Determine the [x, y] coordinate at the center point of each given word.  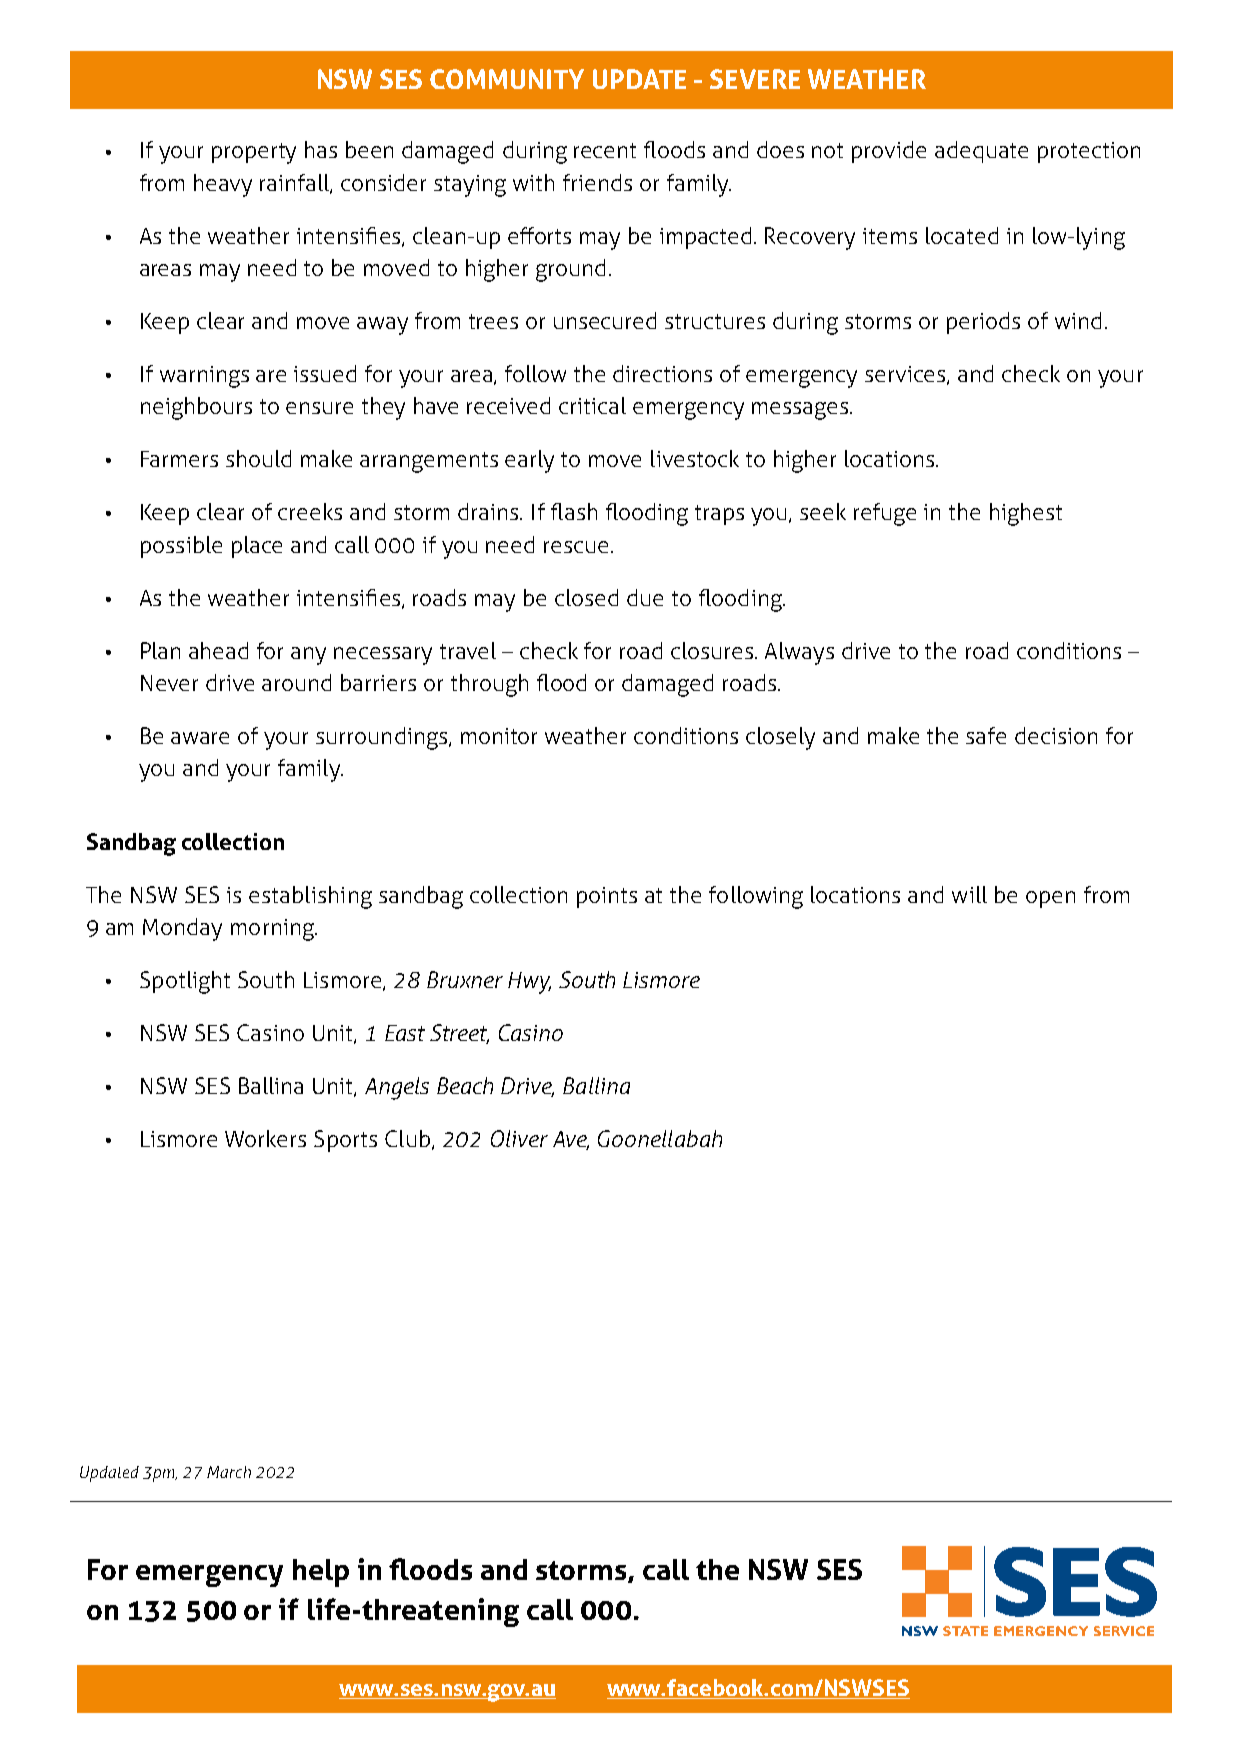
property [254, 153]
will [969, 894]
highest [1026, 514]
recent [605, 150]
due [645, 597]
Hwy [529, 983]
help [321, 1573]
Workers [265, 1138]
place [257, 547]
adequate [981, 152]
